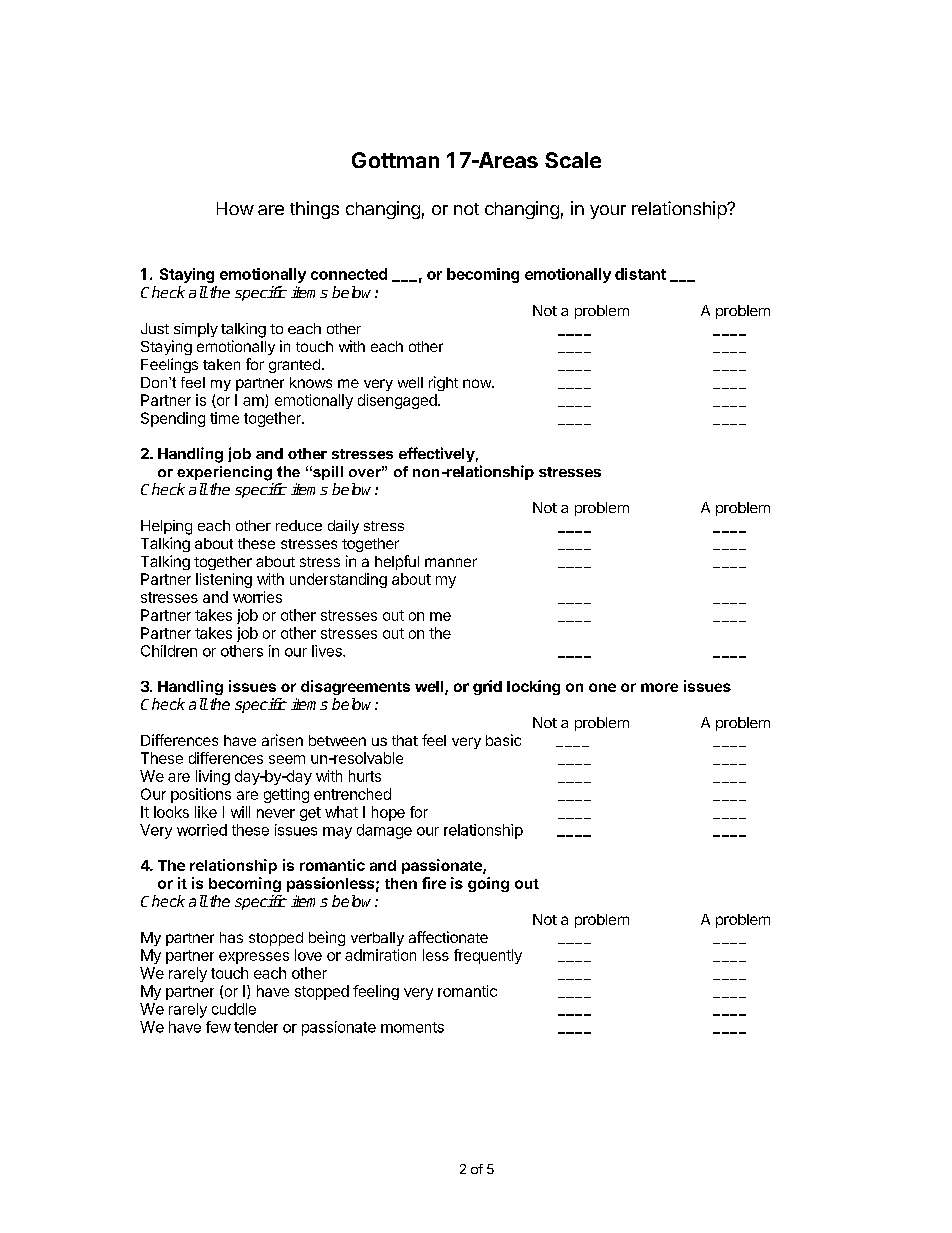  What do you see at coordinates (412, 1027) in the page?
I see `moments` at bounding box center [412, 1027].
